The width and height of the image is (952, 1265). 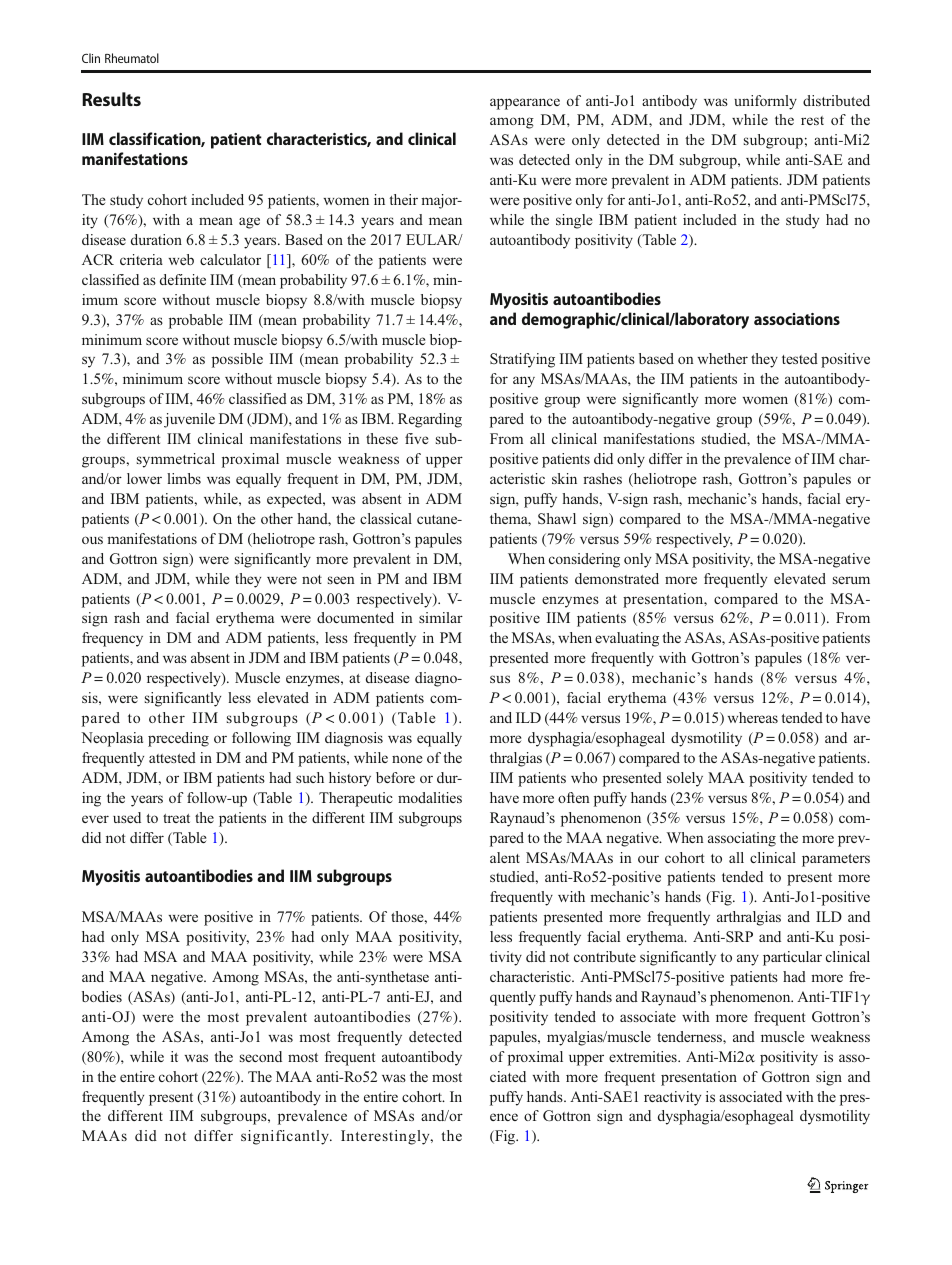 I want to click on uniformly, so click(x=765, y=102).
